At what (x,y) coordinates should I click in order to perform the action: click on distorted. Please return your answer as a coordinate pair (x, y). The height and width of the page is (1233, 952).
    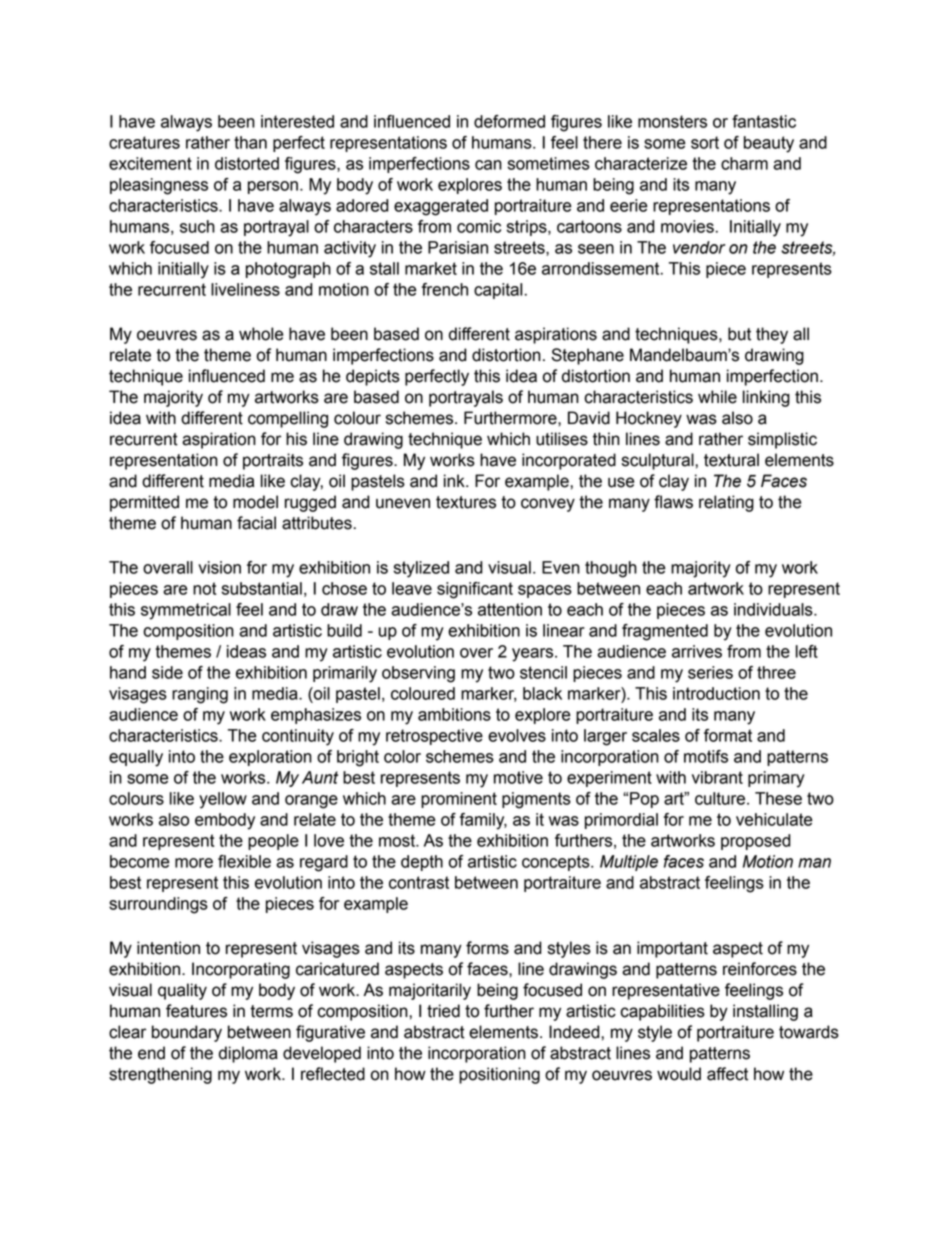
    Looking at the image, I should click on (247, 163).
